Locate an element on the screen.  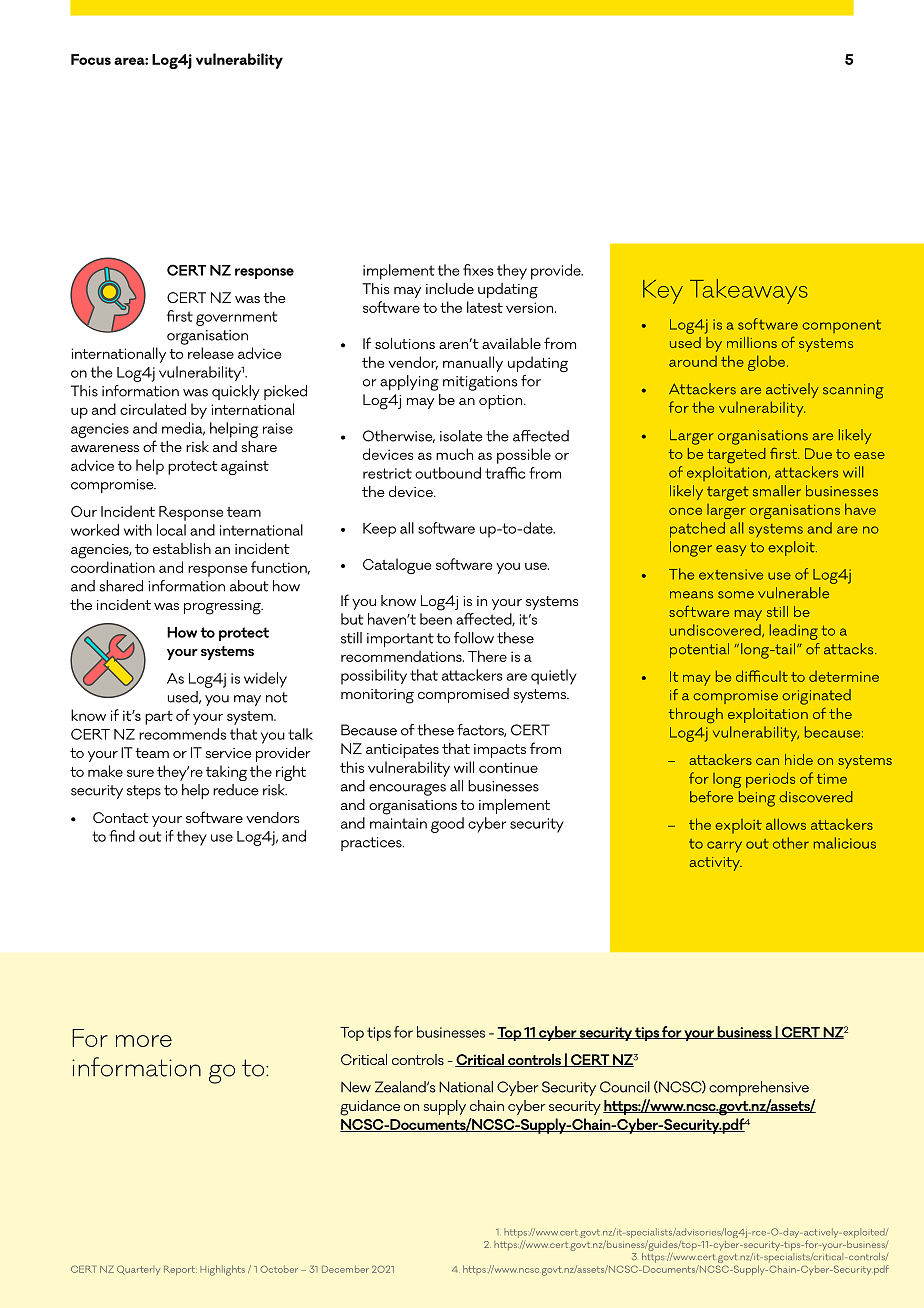
Focus is located at coordinates (91, 59).
